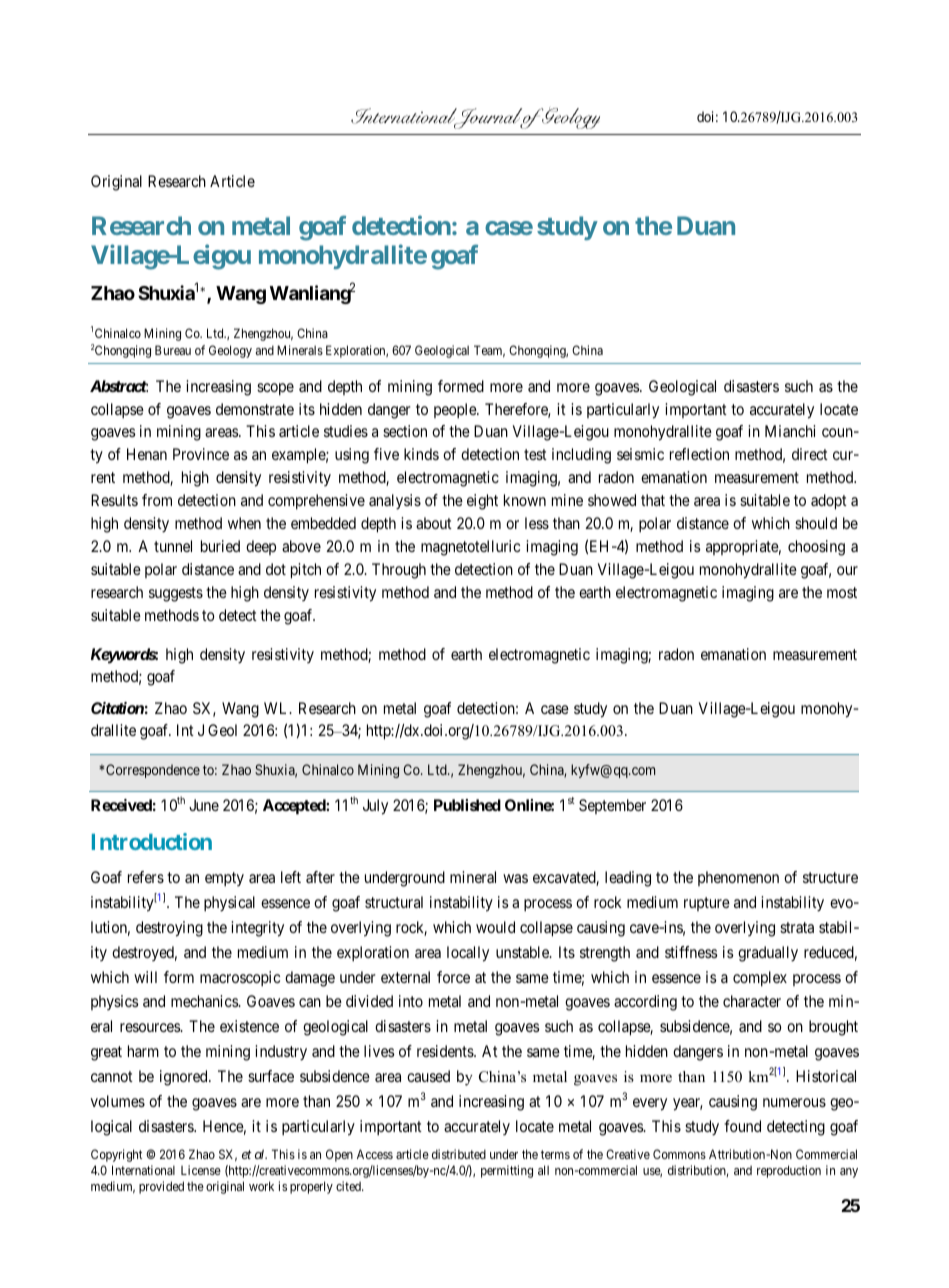 This image has width=949, height=1288. What do you see at coordinates (515, 878) in the image?
I see `was` at bounding box center [515, 878].
